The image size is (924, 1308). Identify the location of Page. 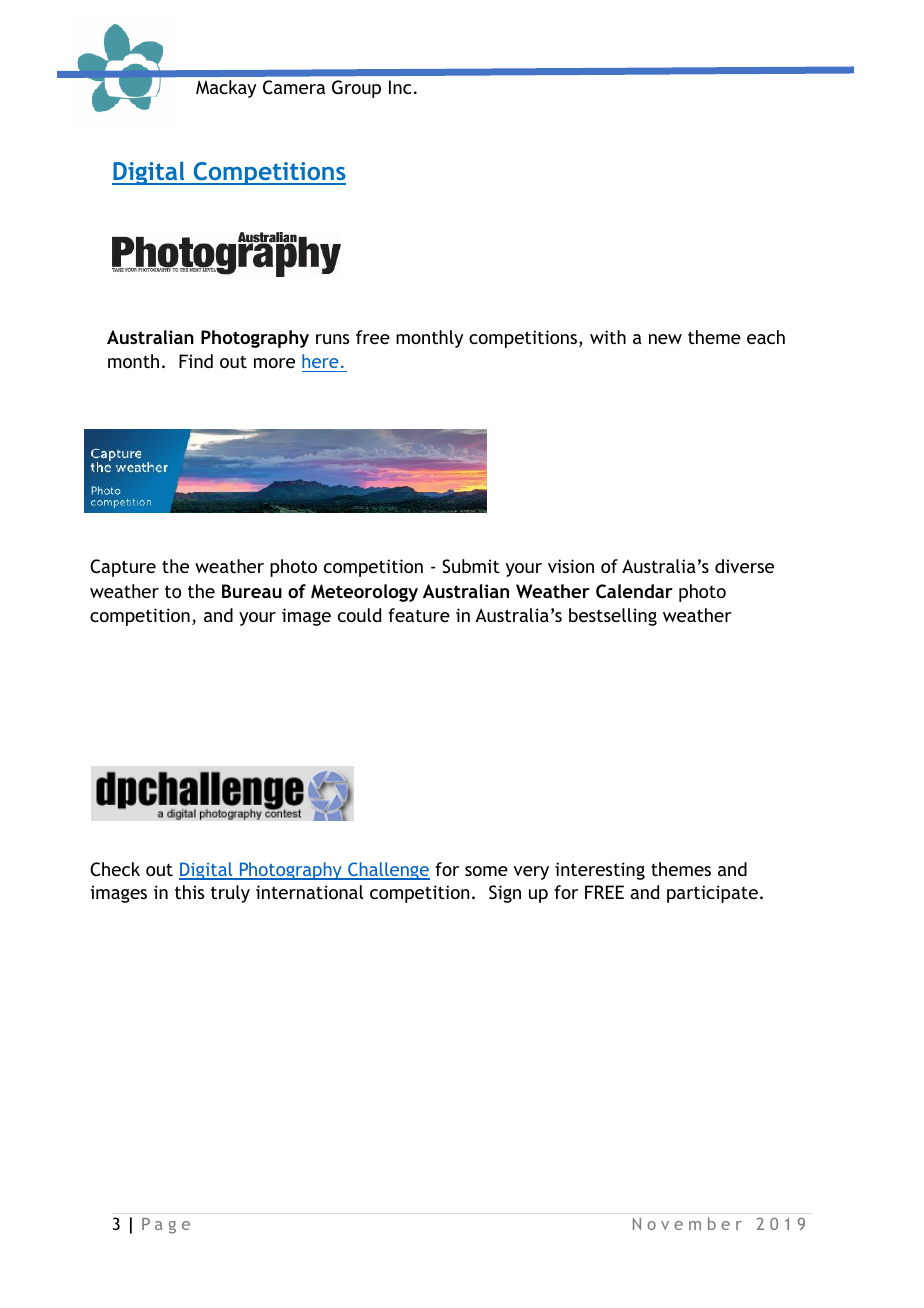
(166, 1226).
